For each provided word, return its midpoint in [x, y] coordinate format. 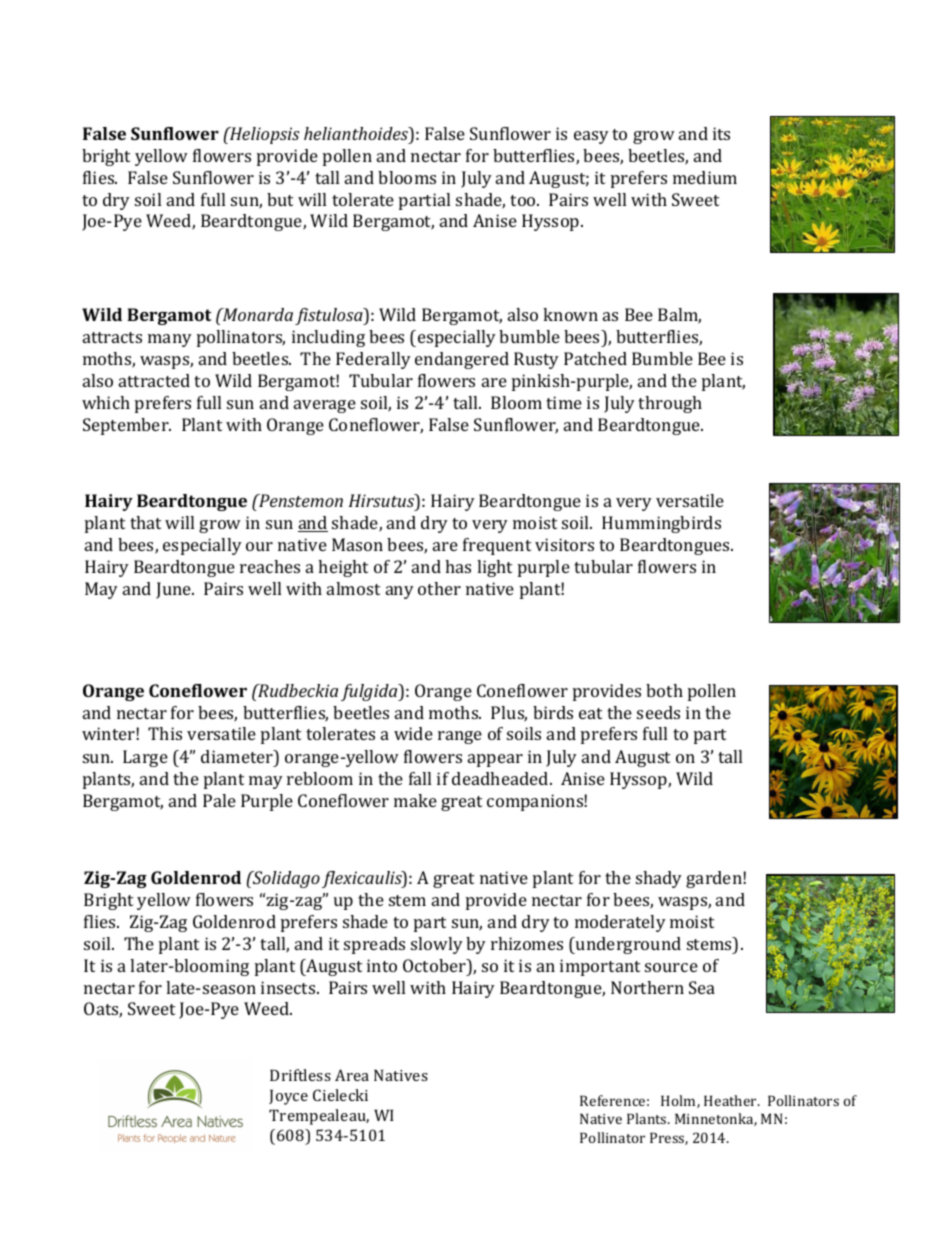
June [174, 590]
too [524, 200]
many [170, 340]
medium [705, 177]
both [664, 690]
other [439, 588]
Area [352, 1075]
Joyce [288, 1097]
